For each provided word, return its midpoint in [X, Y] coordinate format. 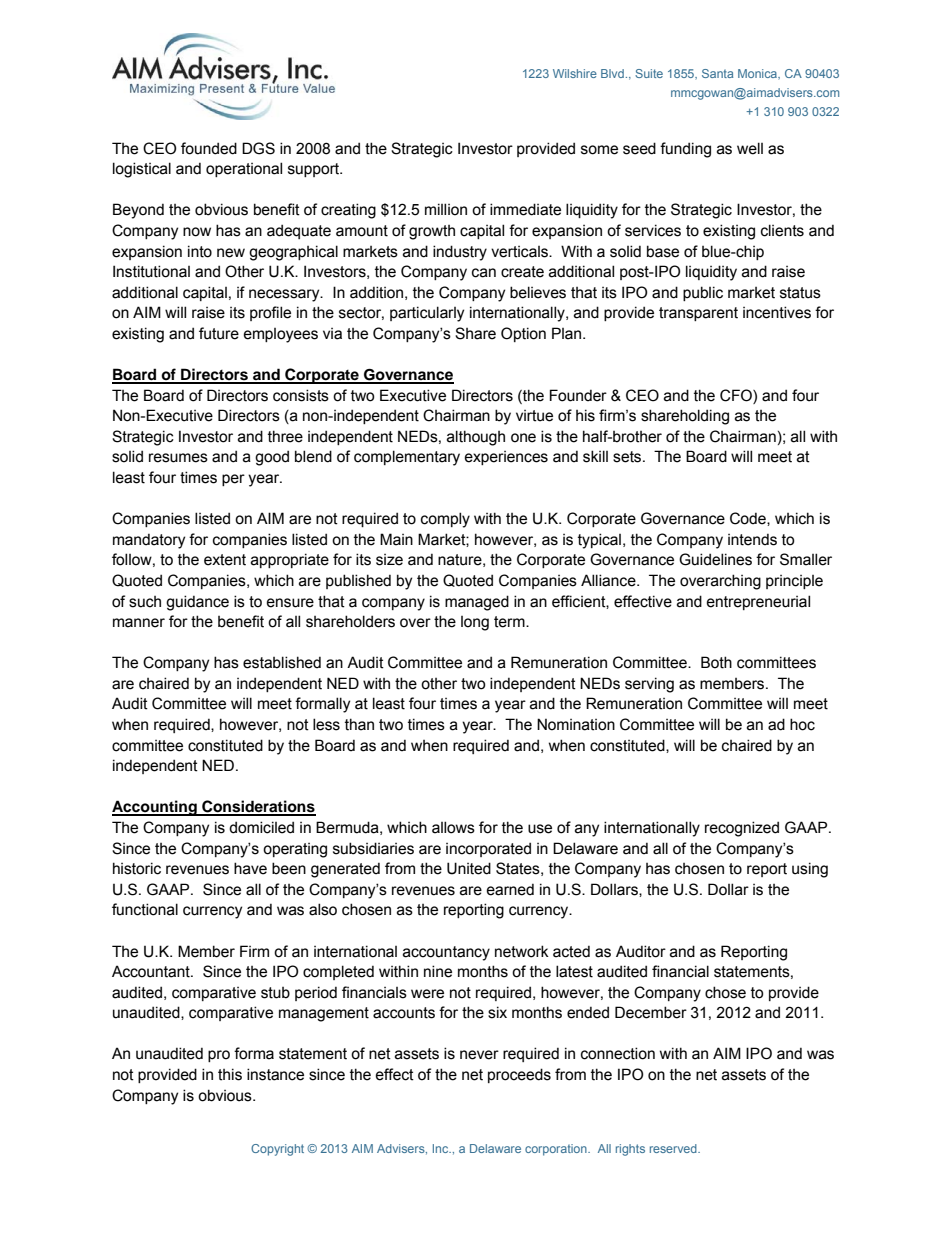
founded [209, 148]
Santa [717, 73]
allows [453, 827]
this [230, 1074]
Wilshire [575, 73]
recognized [742, 829]
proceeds [519, 1075]
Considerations [258, 807]
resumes [178, 458]
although [476, 438]
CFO [737, 395]
